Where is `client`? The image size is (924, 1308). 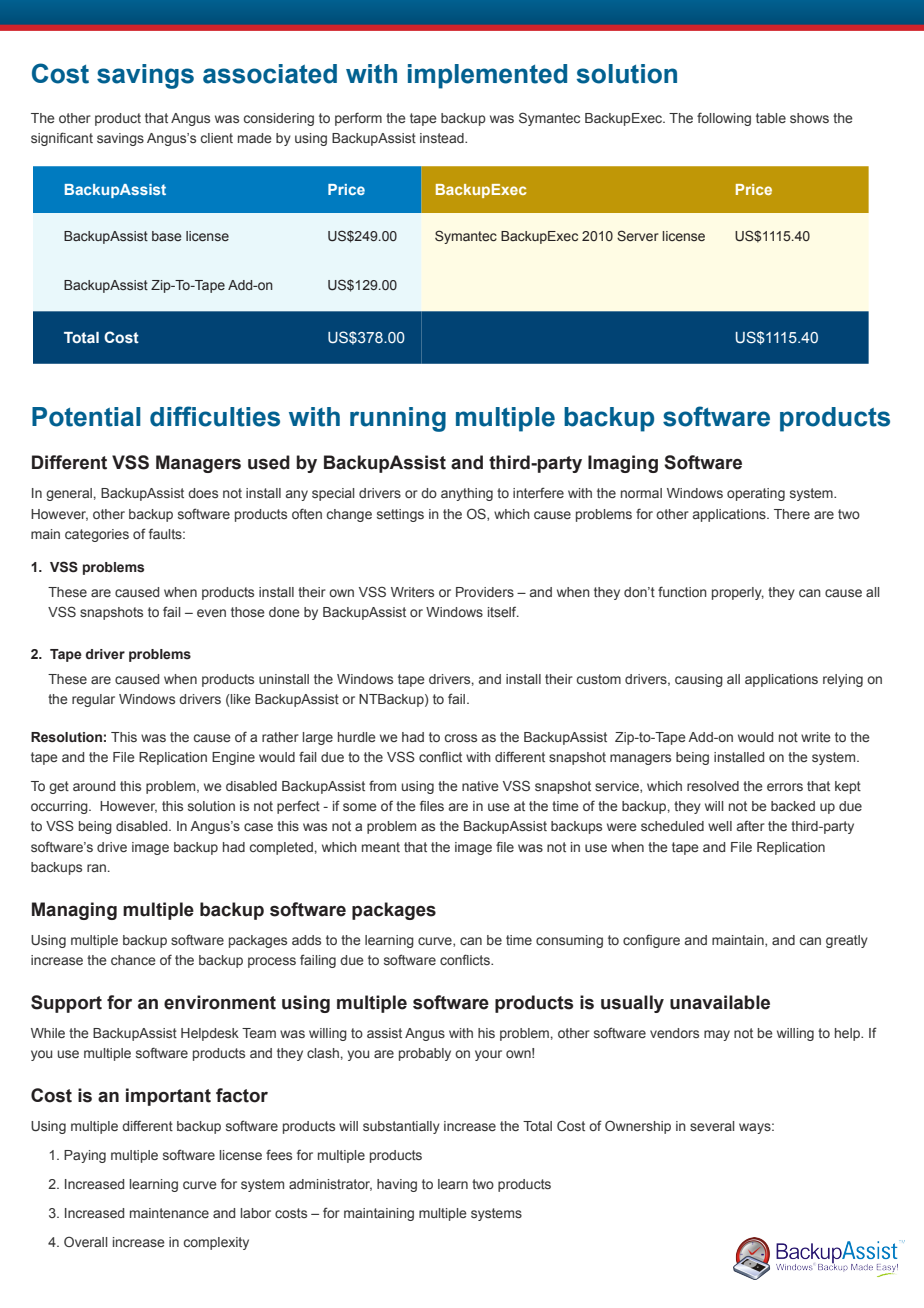
client is located at coordinates (217, 138).
